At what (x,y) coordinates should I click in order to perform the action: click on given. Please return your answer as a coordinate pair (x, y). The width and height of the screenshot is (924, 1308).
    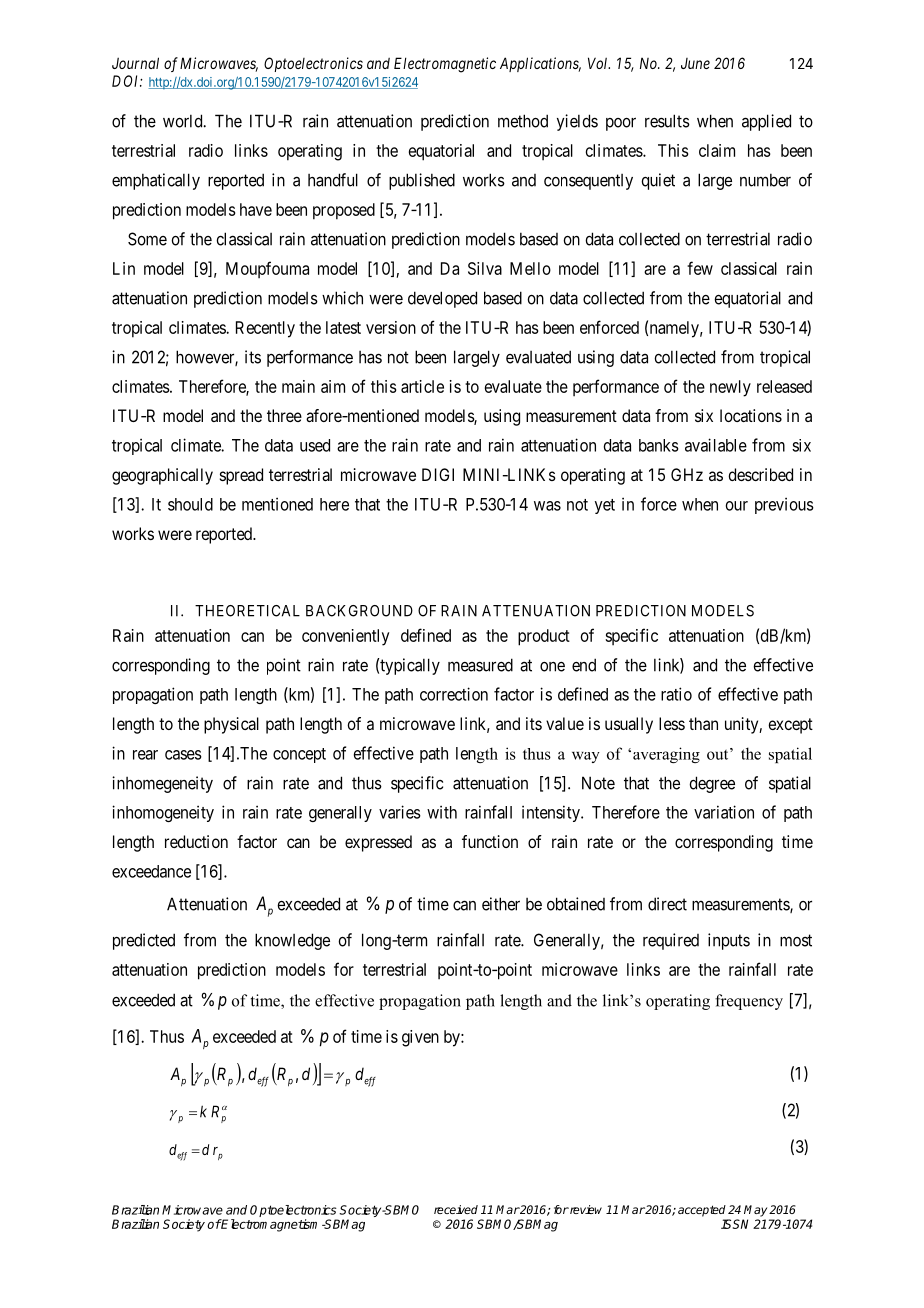
    Looking at the image, I should click on (420, 1038).
